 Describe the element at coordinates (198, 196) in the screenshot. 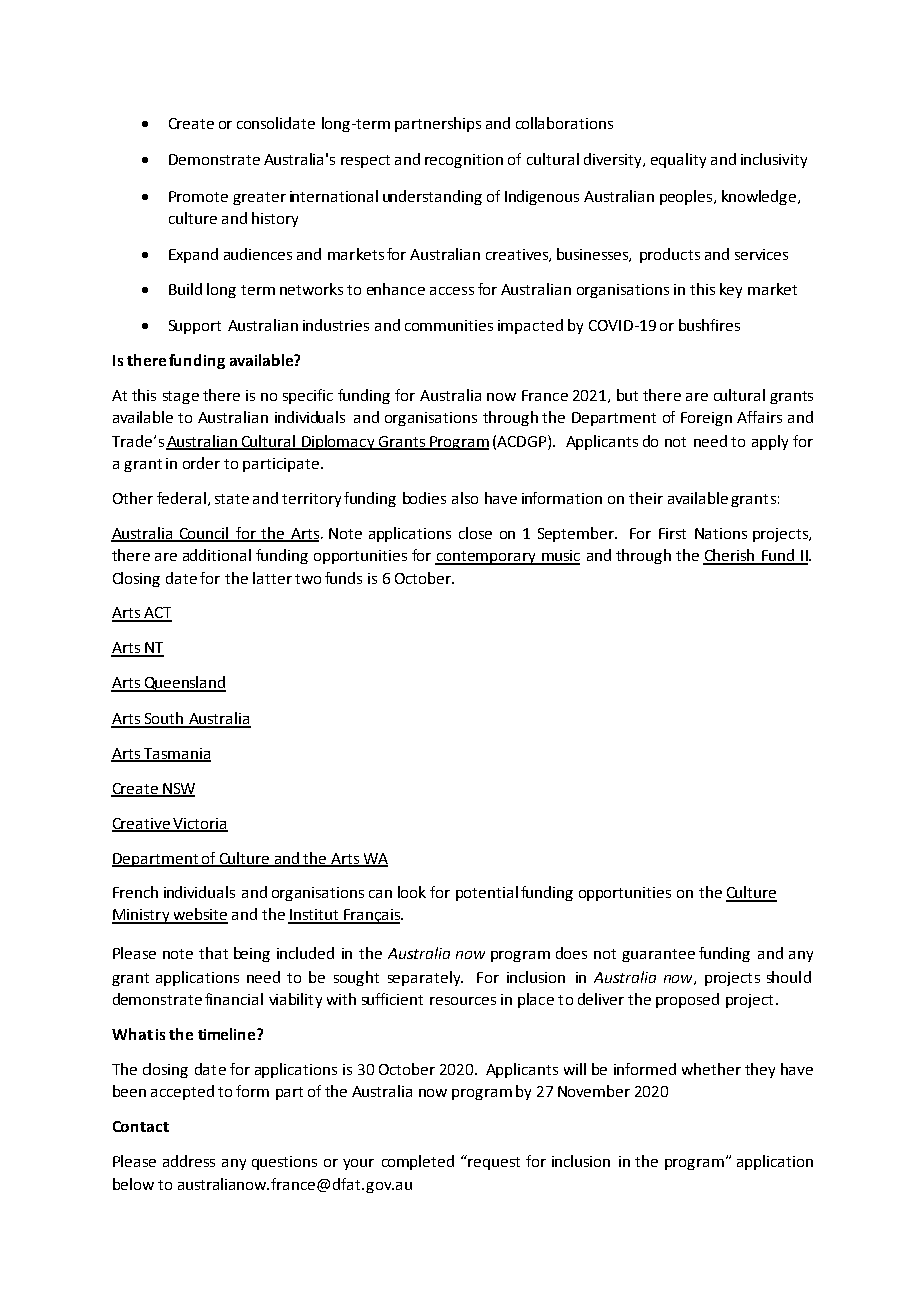

I see `Promote` at that location.
